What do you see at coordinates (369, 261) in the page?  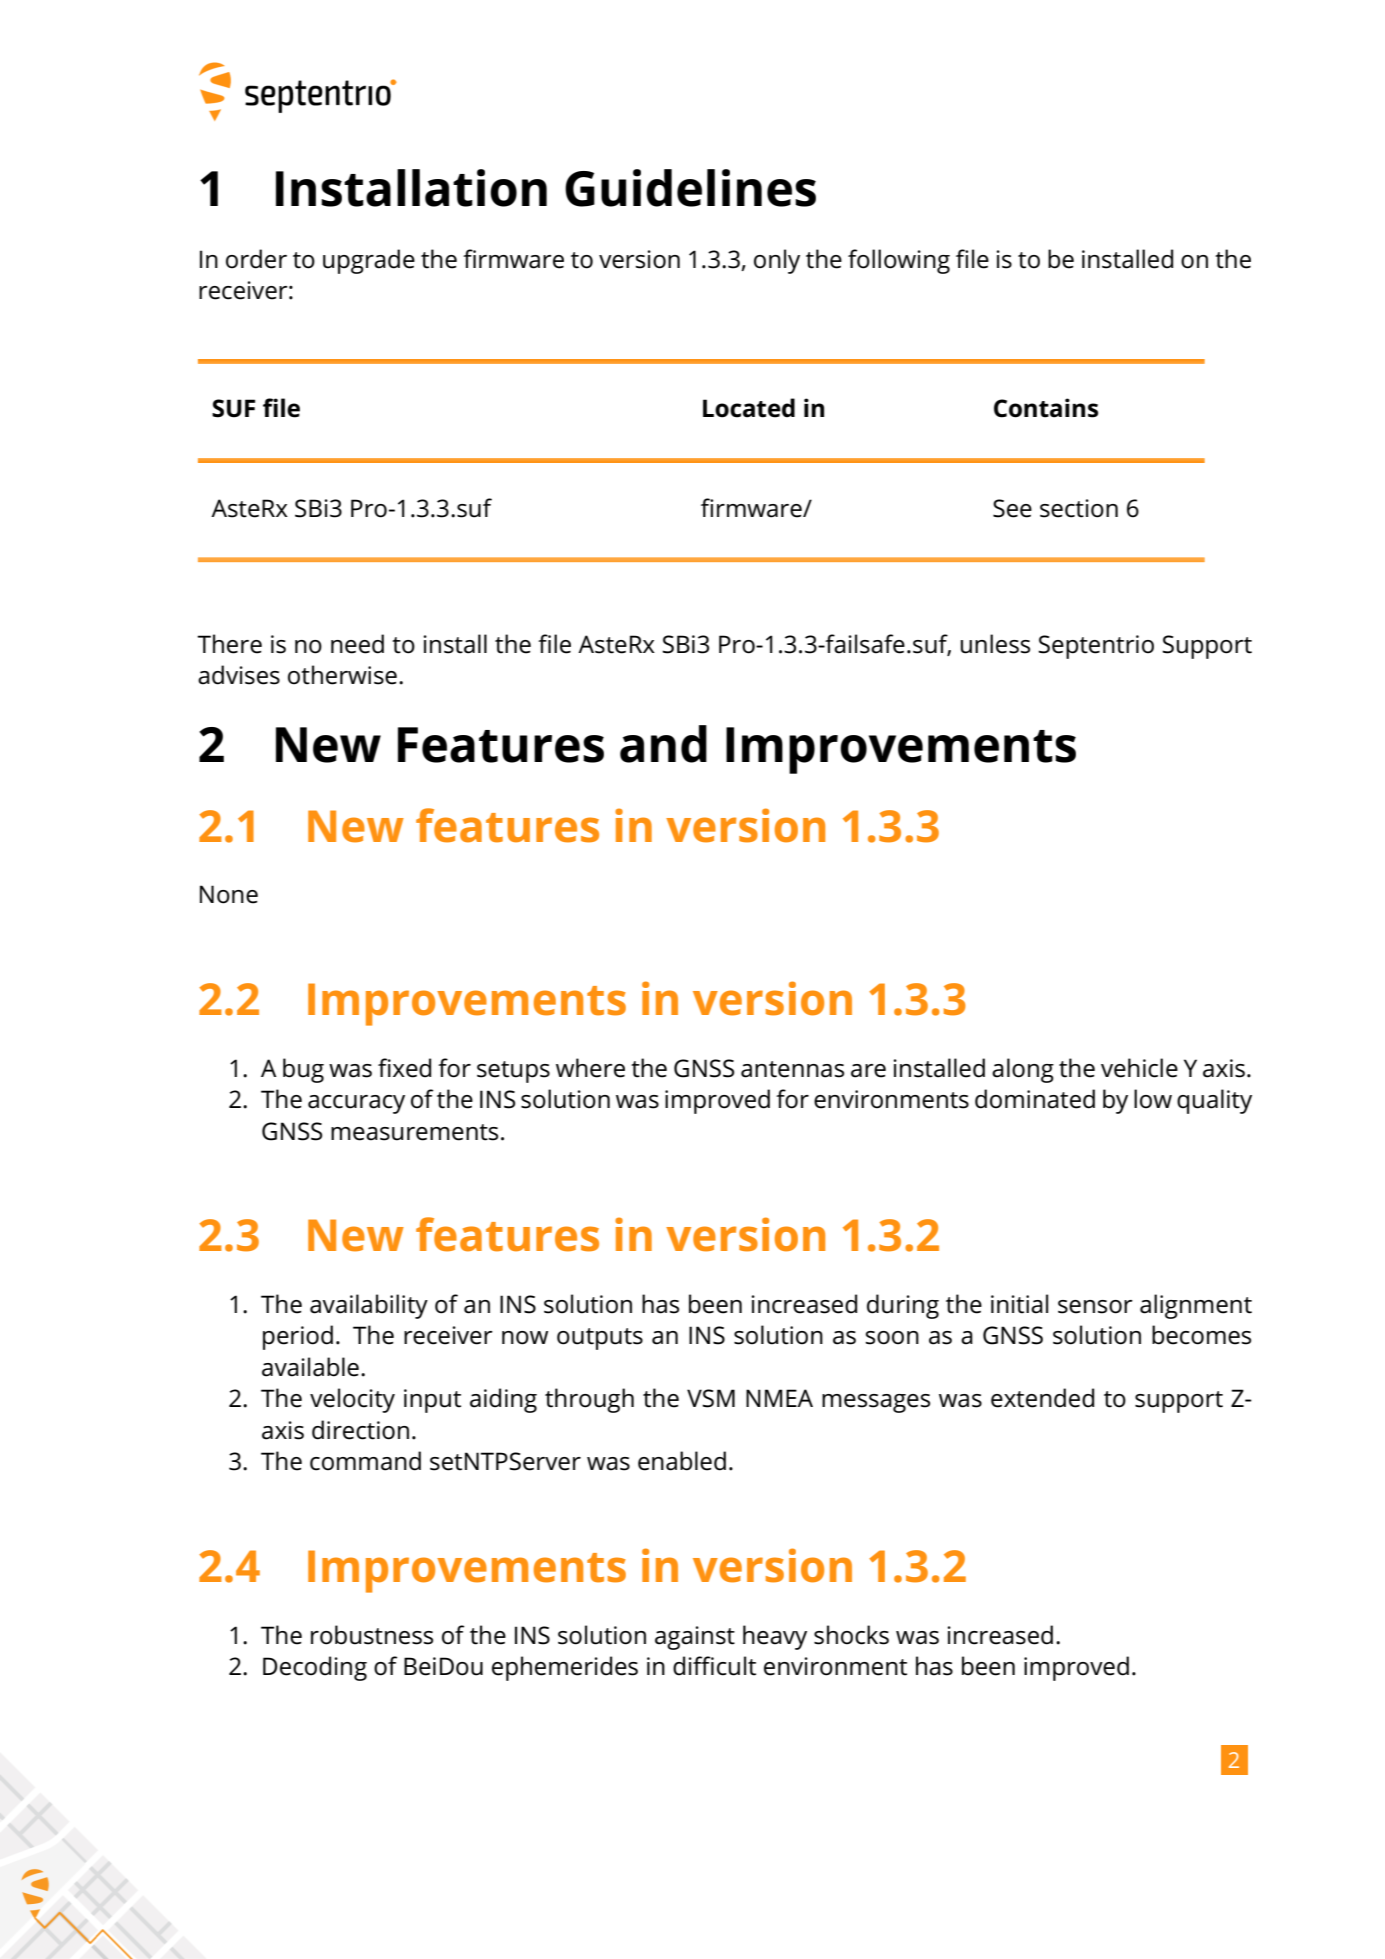 I see `upgrade` at bounding box center [369, 261].
